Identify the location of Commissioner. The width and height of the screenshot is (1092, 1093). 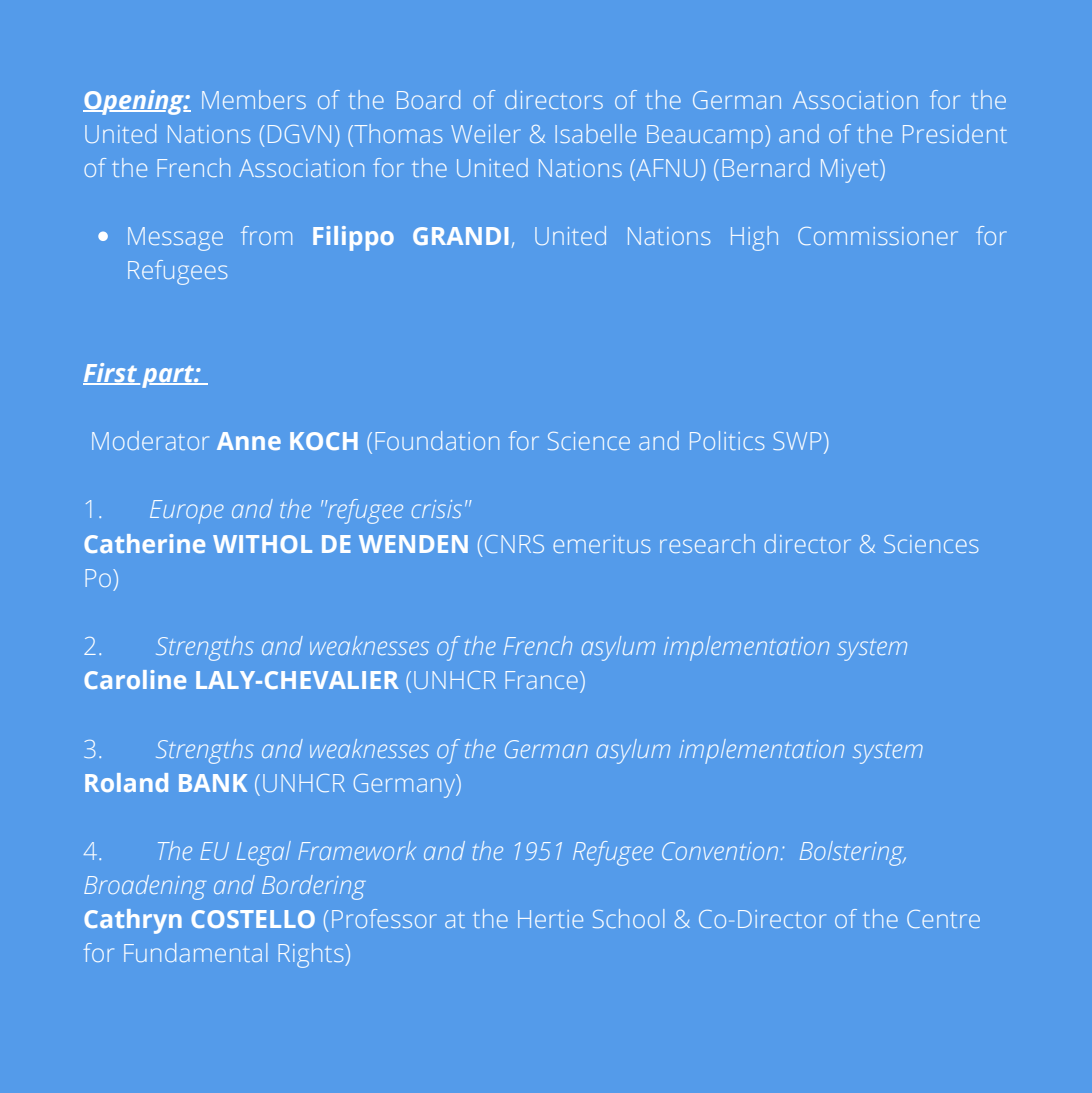
(878, 236).
